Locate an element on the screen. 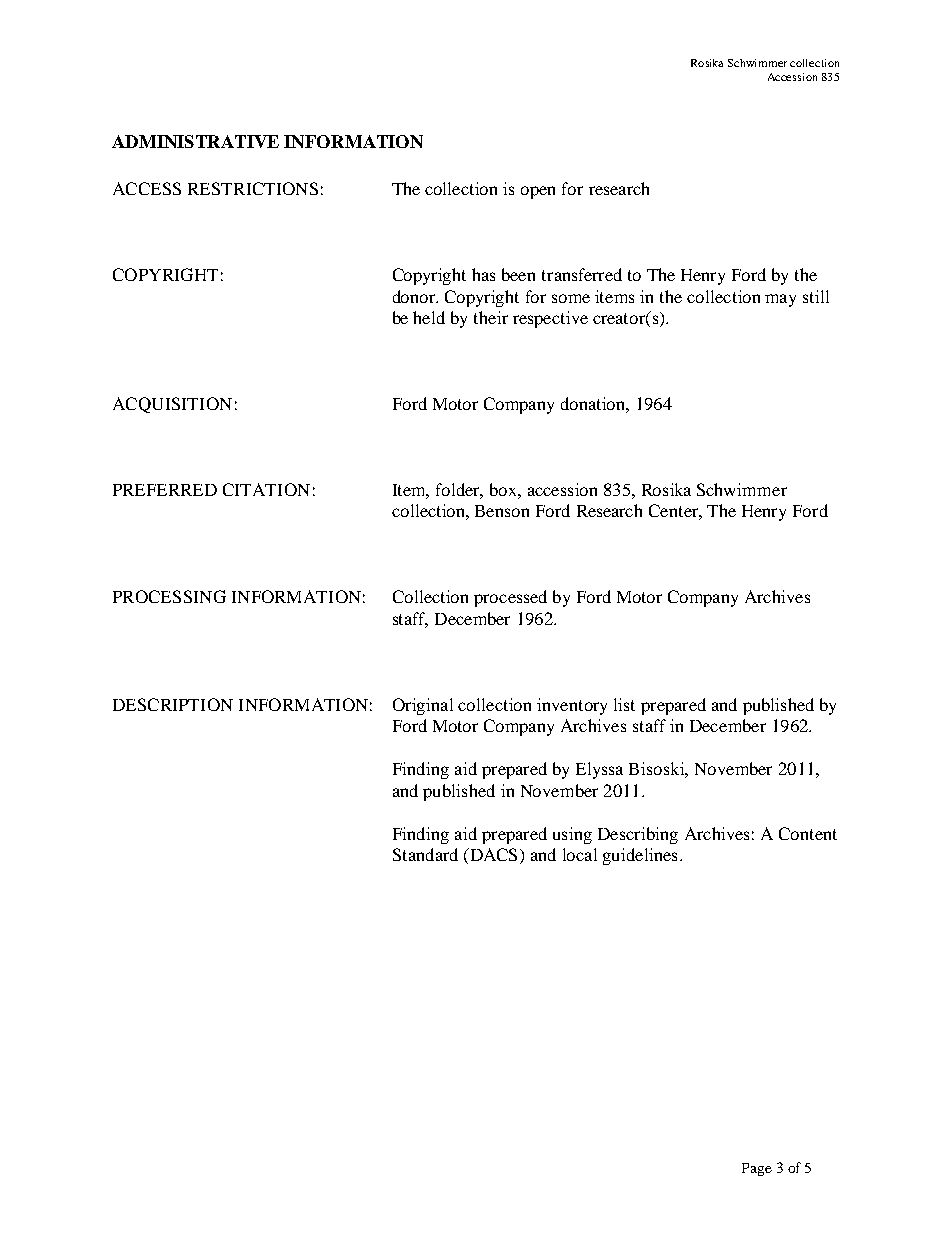 The height and width of the screenshot is (1233, 952). Content is located at coordinates (808, 833).
